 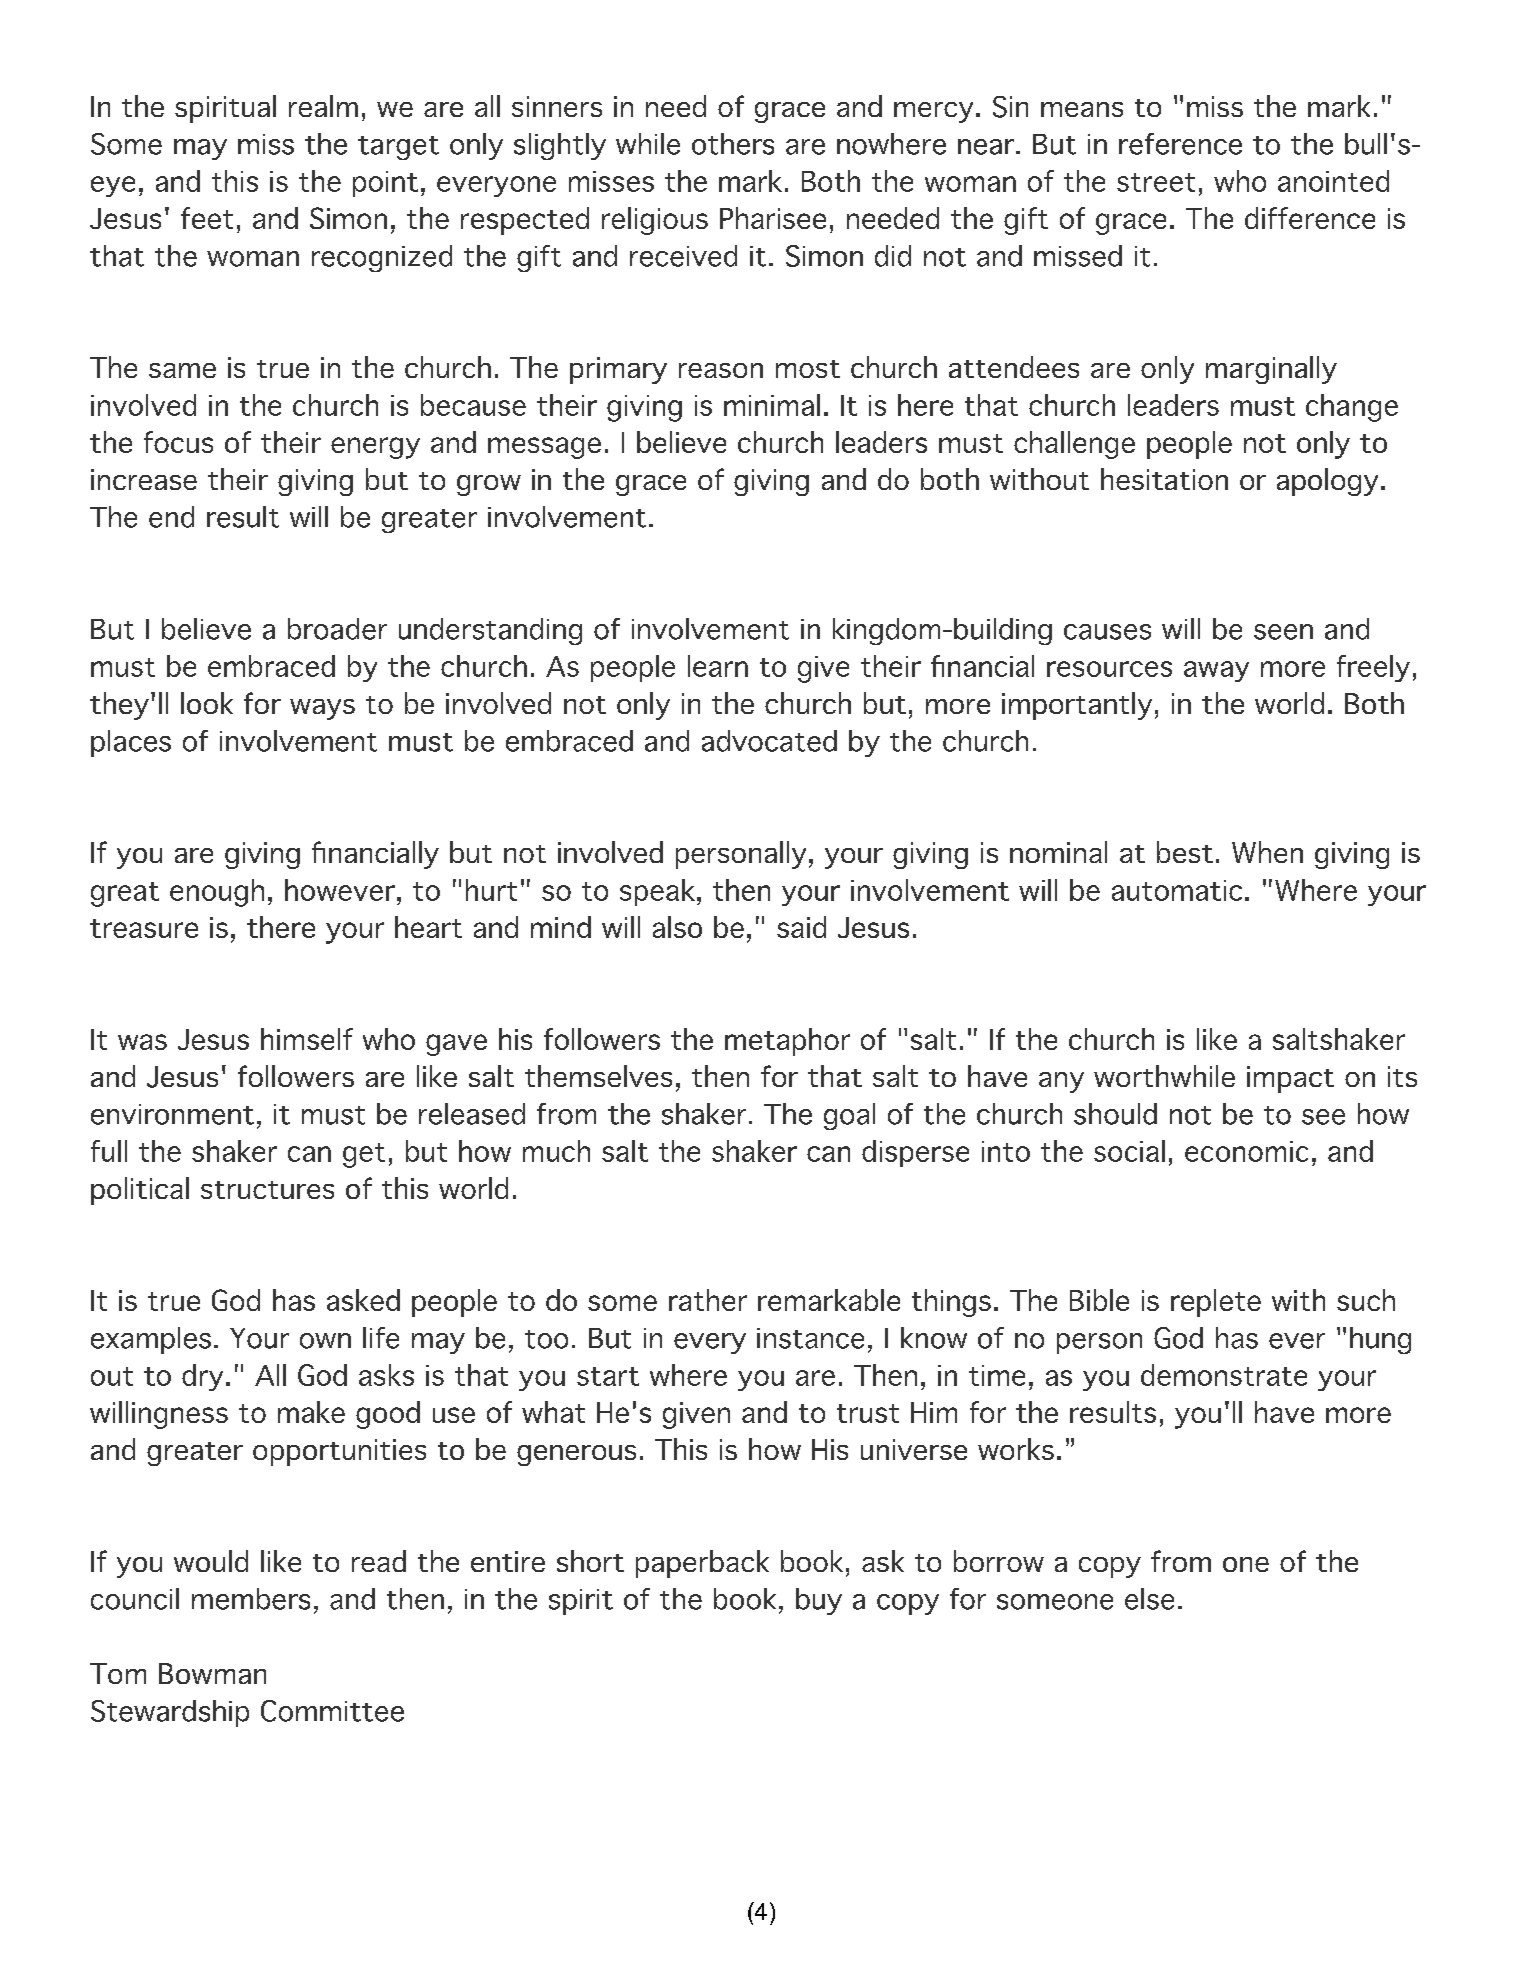 What do you see at coordinates (801, 927) in the page?
I see `said` at bounding box center [801, 927].
